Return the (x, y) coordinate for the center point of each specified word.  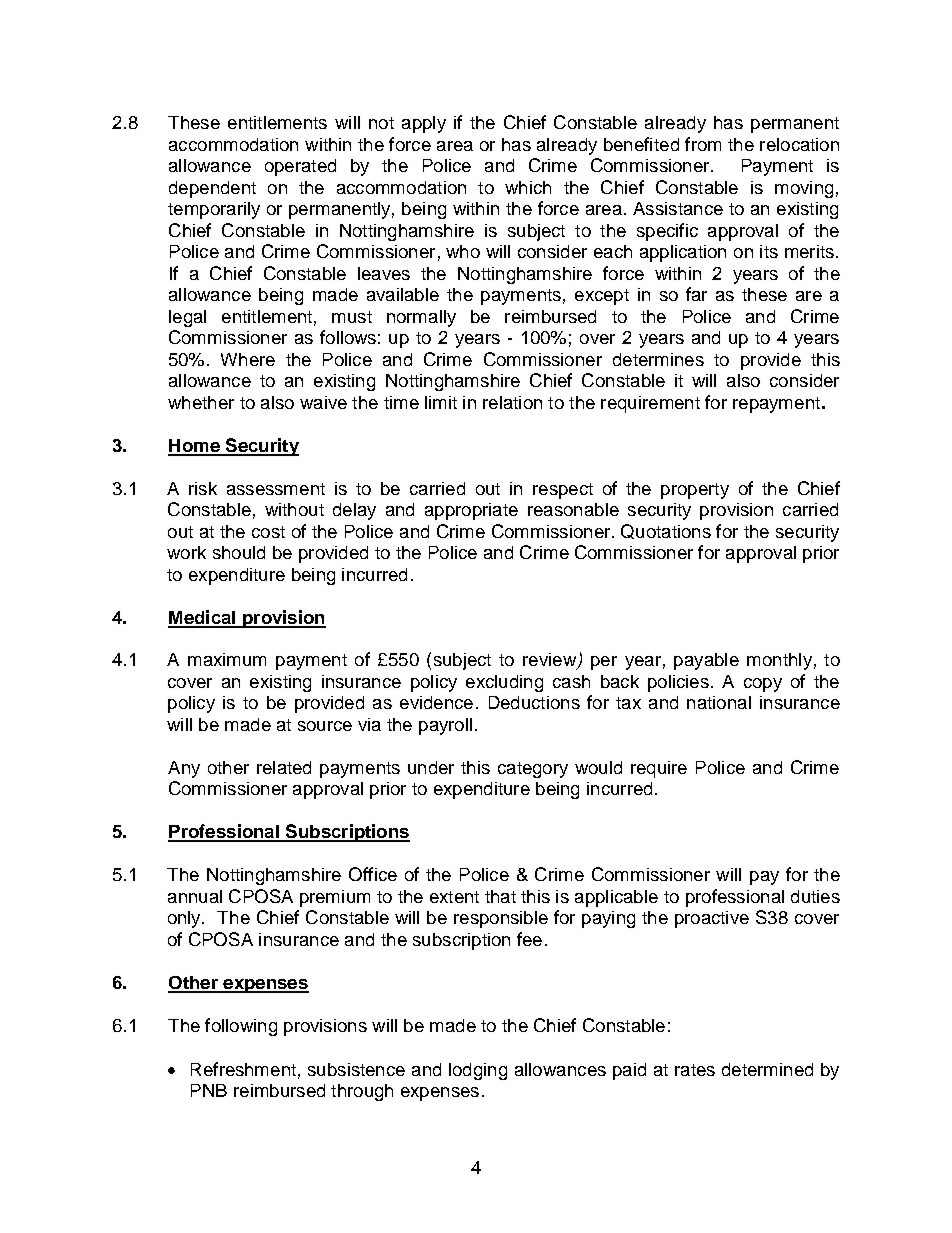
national (719, 702)
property (695, 491)
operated (300, 167)
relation (512, 402)
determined (767, 1069)
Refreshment (243, 1069)
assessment (276, 489)
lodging (478, 1071)
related (284, 767)
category (533, 770)
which (528, 187)
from (703, 144)
